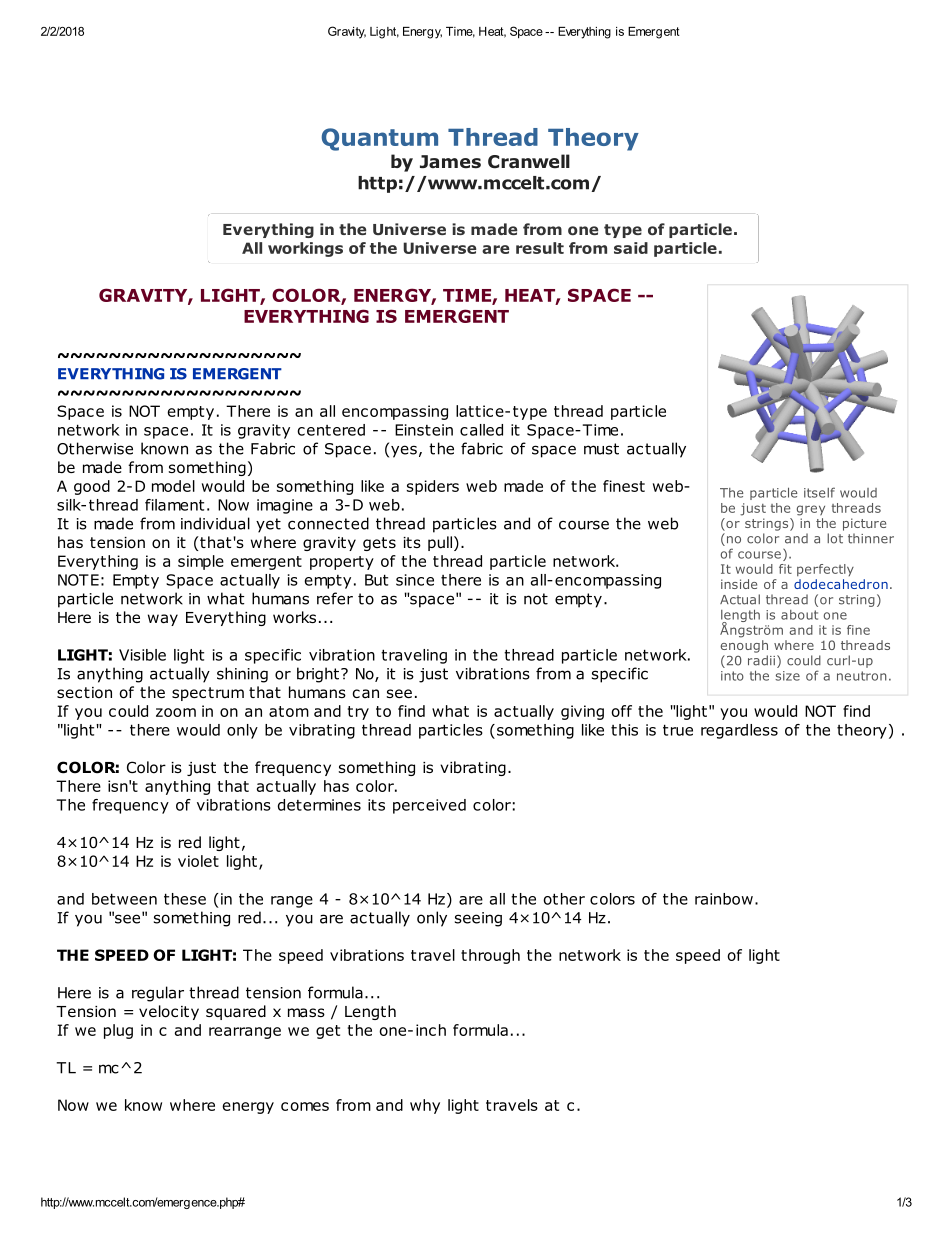 The height and width of the screenshot is (1233, 952). What do you see at coordinates (631, 248) in the screenshot?
I see `said` at bounding box center [631, 248].
